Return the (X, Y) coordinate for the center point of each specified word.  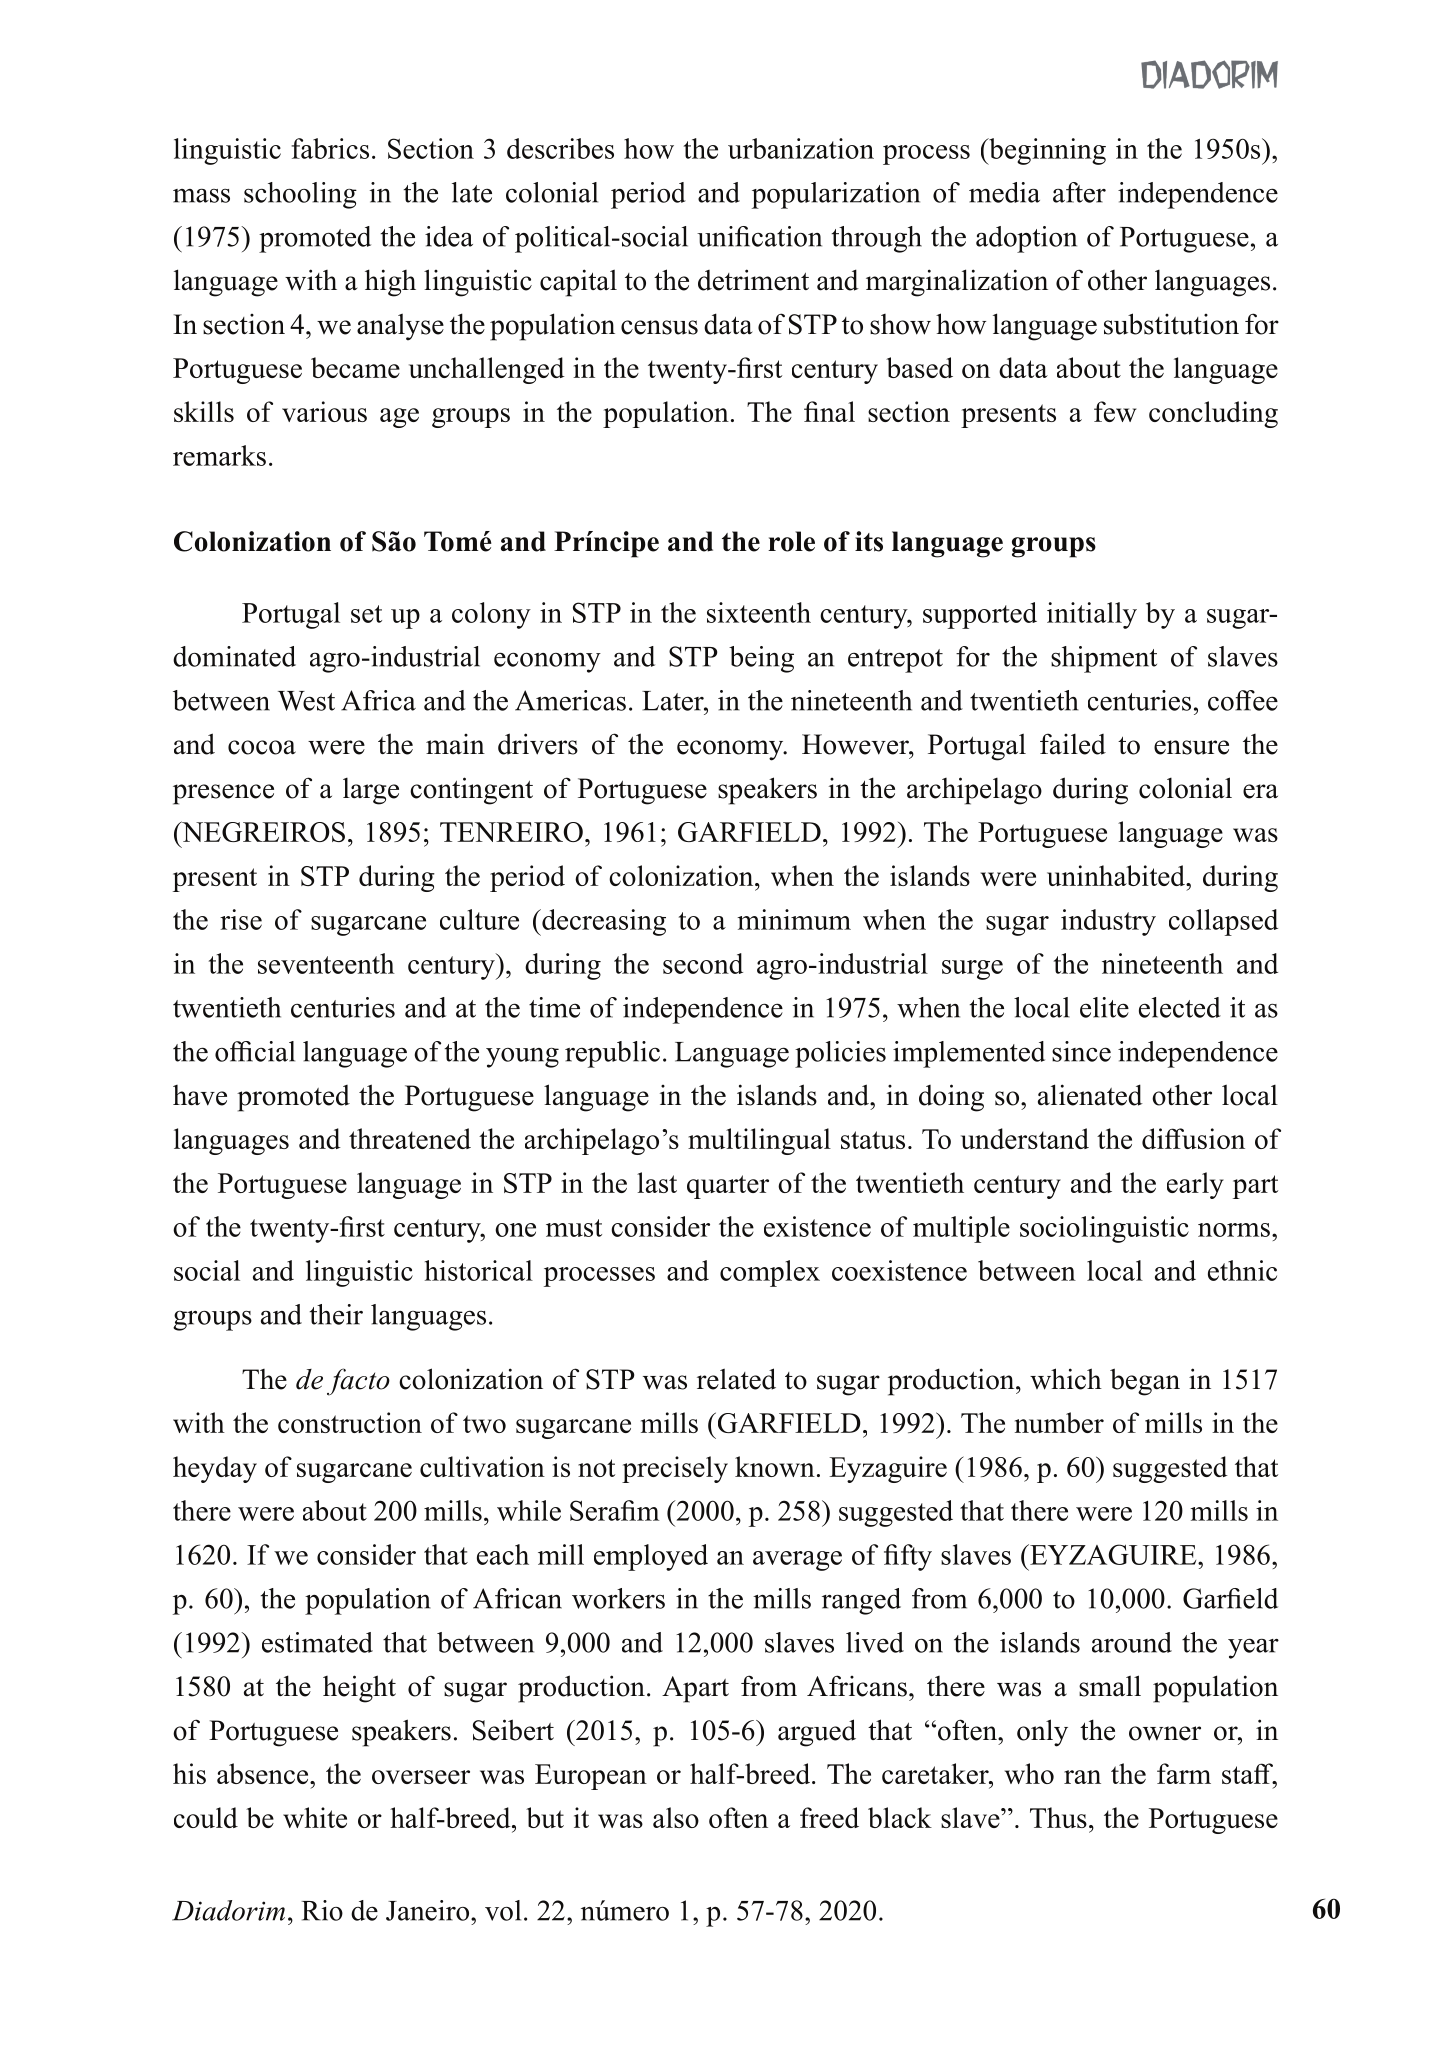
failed (1073, 744)
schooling (300, 195)
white (315, 1817)
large (371, 791)
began (1145, 1382)
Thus (1058, 1817)
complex (770, 1273)
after (1079, 192)
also (676, 1817)
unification (759, 236)
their (336, 1314)
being (761, 659)
